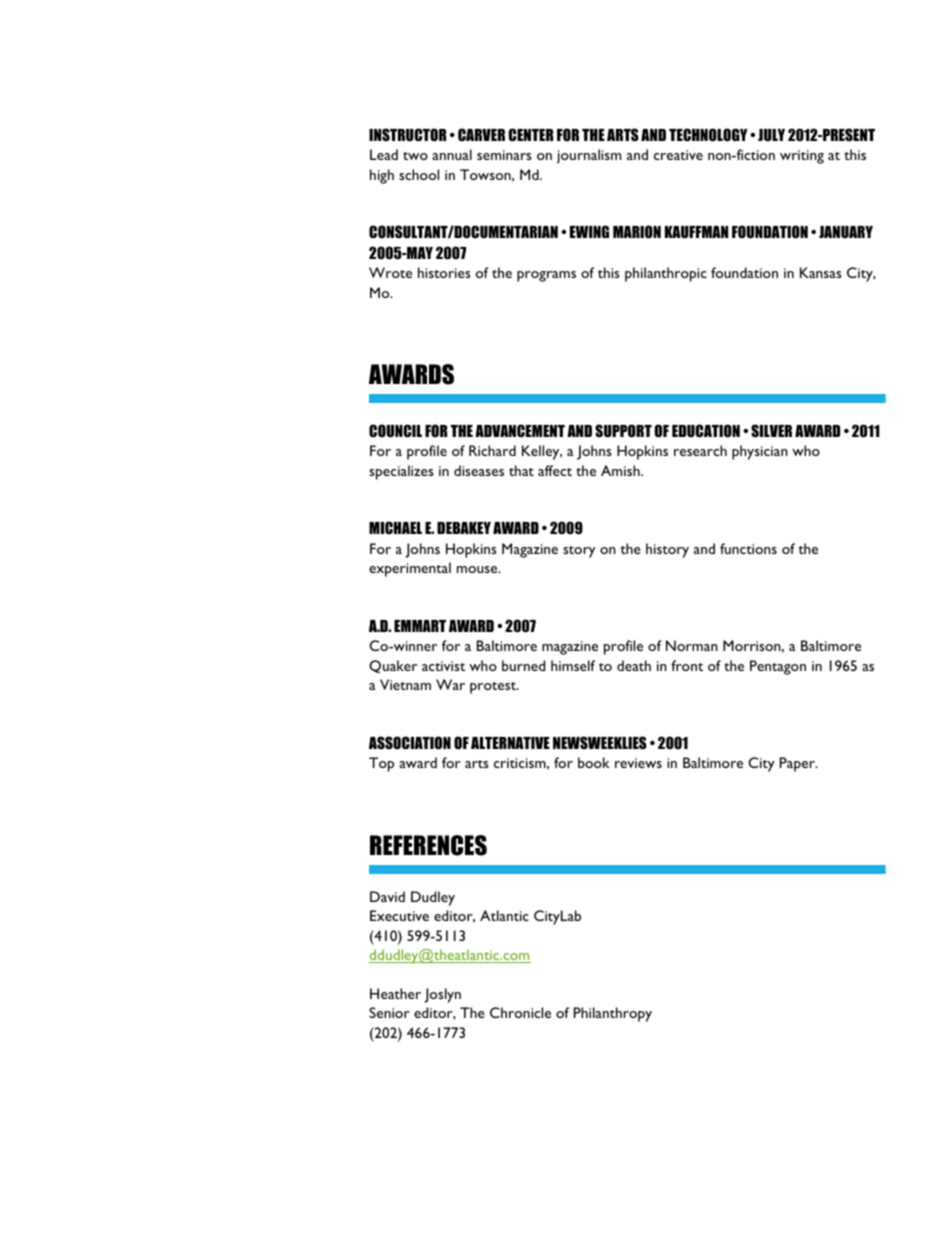  I want to click on death, so click(634, 665).
